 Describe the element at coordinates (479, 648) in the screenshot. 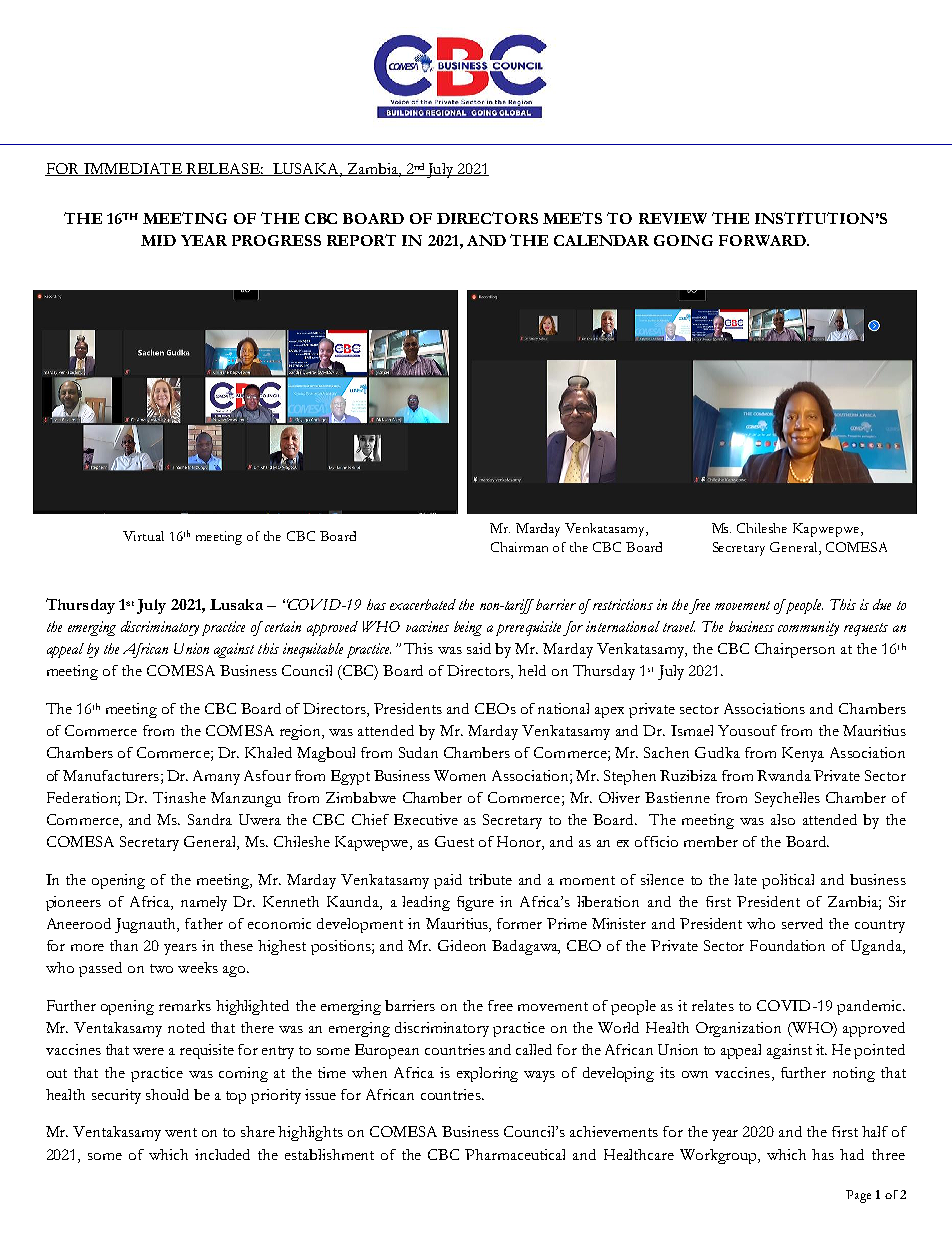

I see `said` at that location.
